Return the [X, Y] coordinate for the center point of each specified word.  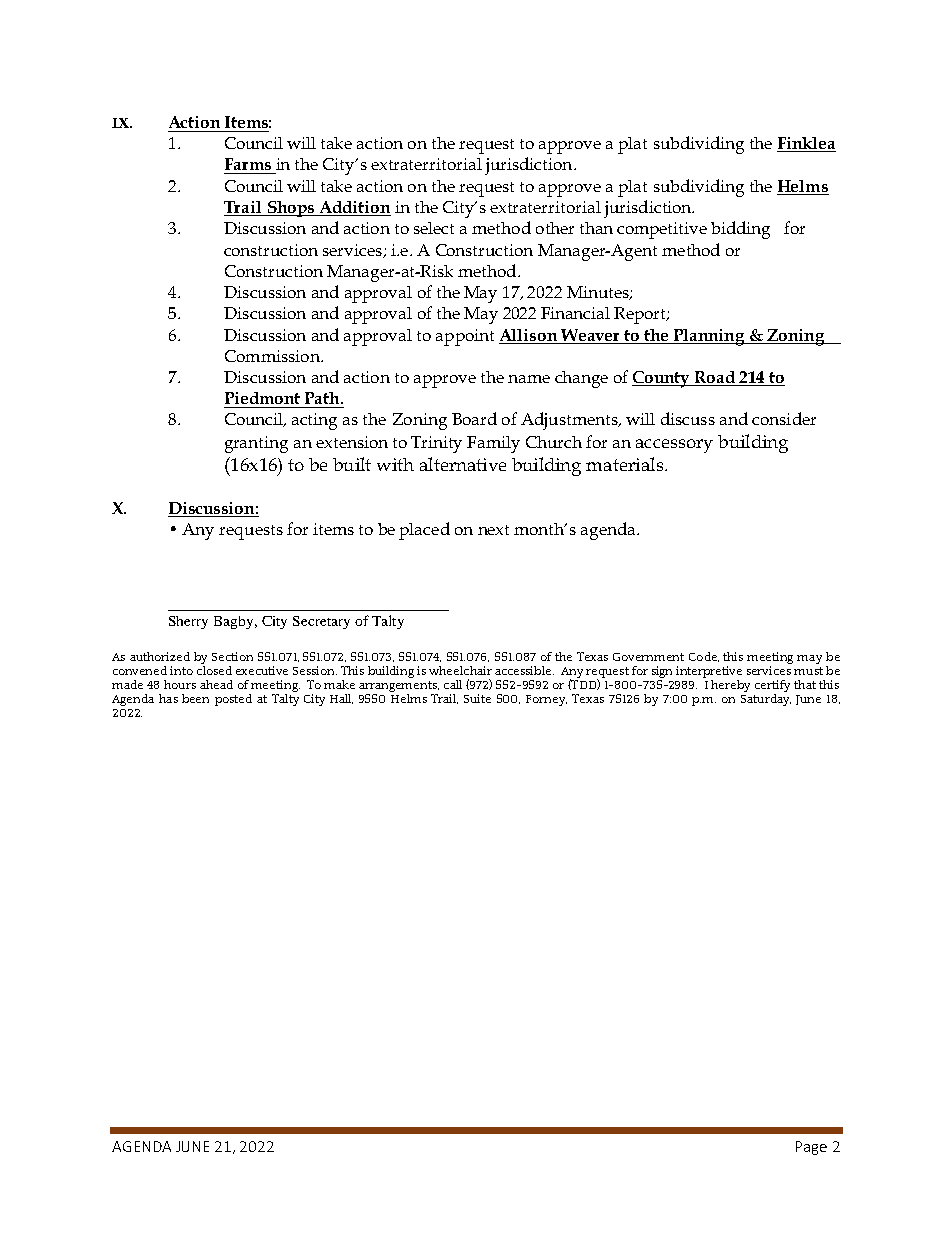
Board [474, 418]
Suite [477, 698]
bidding [740, 230]
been [195, 698]
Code [704, 657]
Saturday [766, 698]
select [434, 228]
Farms [248, 164]
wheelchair [460, 670]
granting [256, 444]
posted [233, 700]
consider [784, 418]
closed [214, 670]
